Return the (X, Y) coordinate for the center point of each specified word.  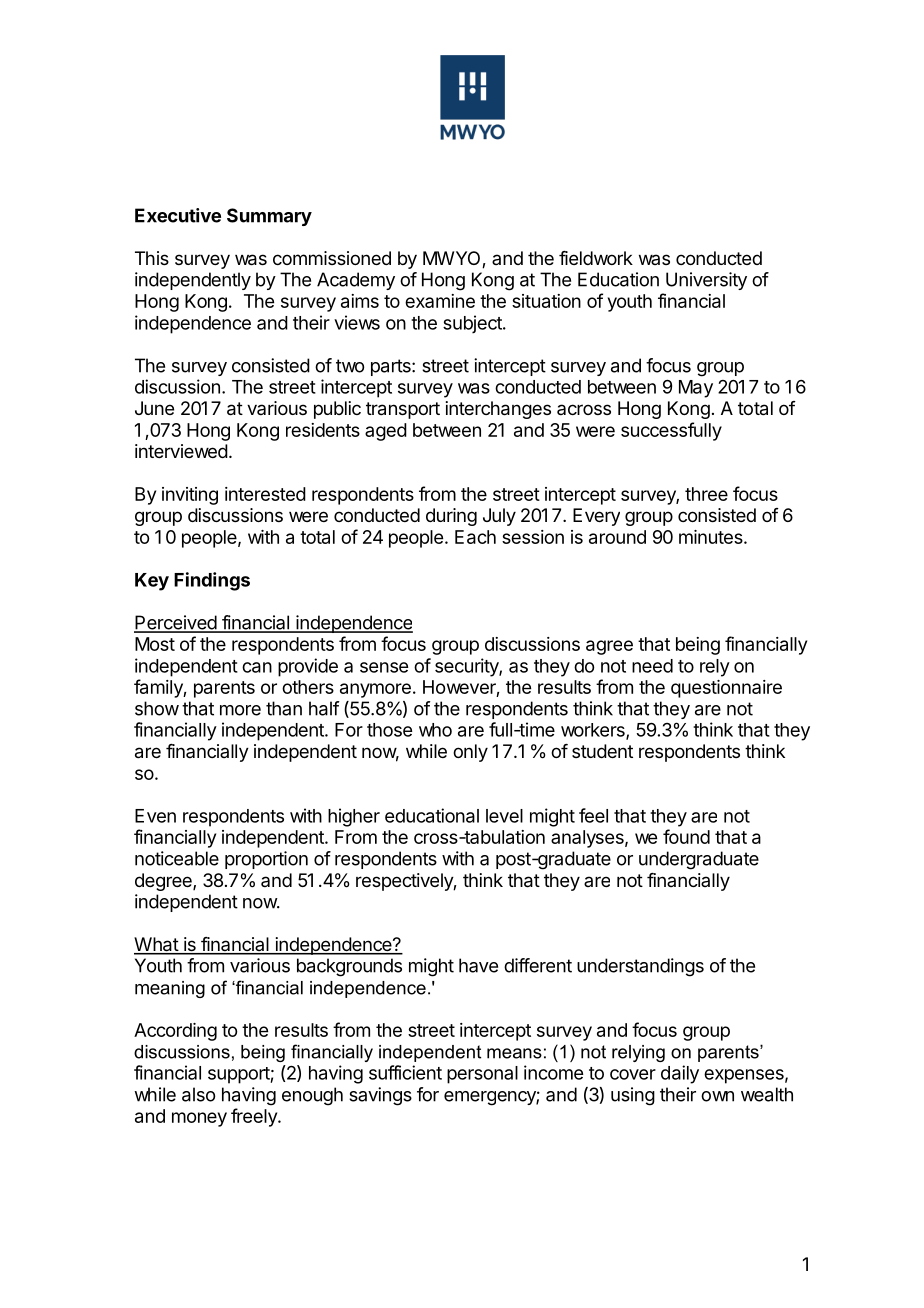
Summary (269, 217)
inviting (190, 496)
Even (155, 816)
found (686, 836)
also (198, 1094)
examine (440, 301)
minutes (712, 537)
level (504, 816)
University (706, 281)
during (451, 517)
